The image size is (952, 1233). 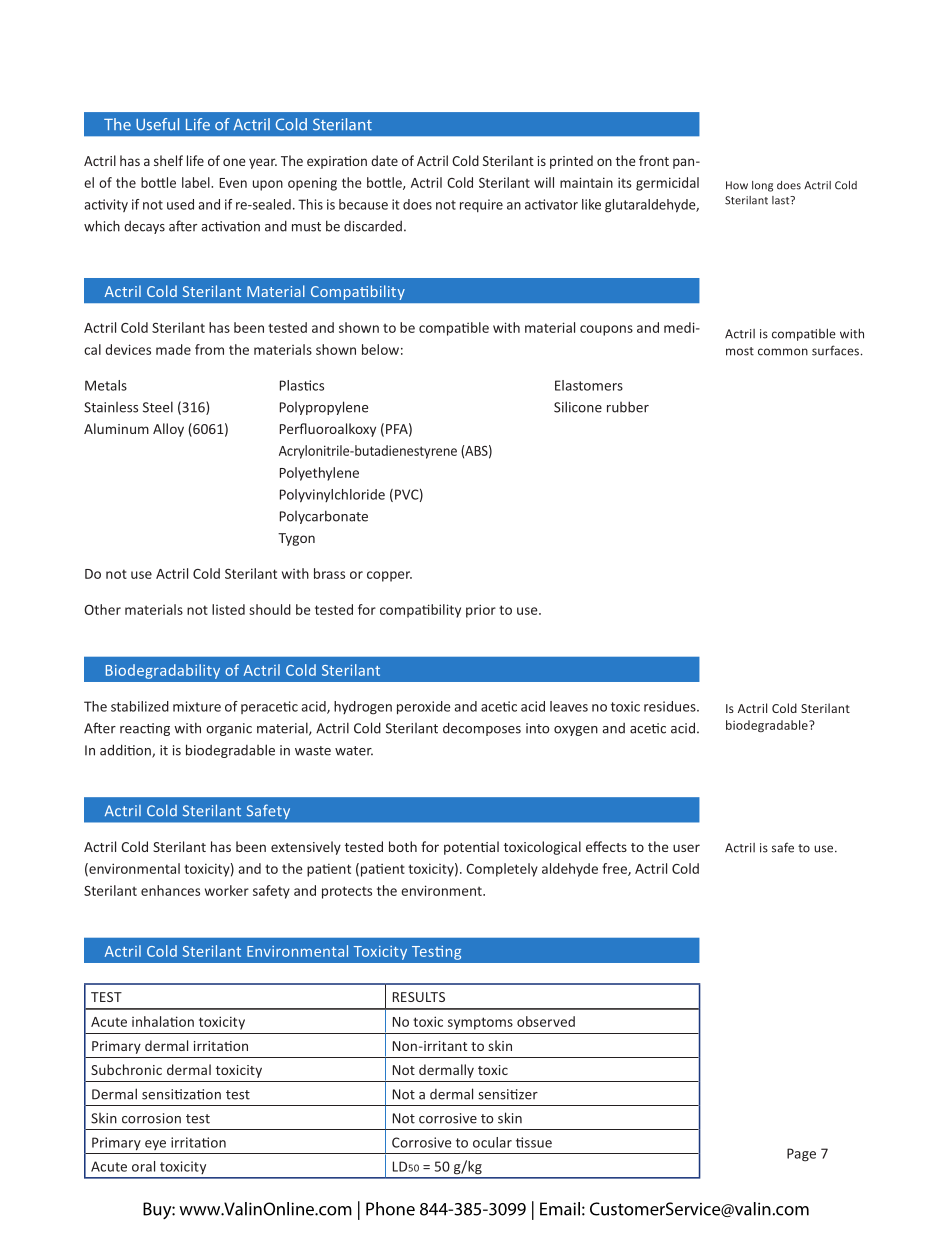 I want to click on prior, so click(x=481, y=611).
